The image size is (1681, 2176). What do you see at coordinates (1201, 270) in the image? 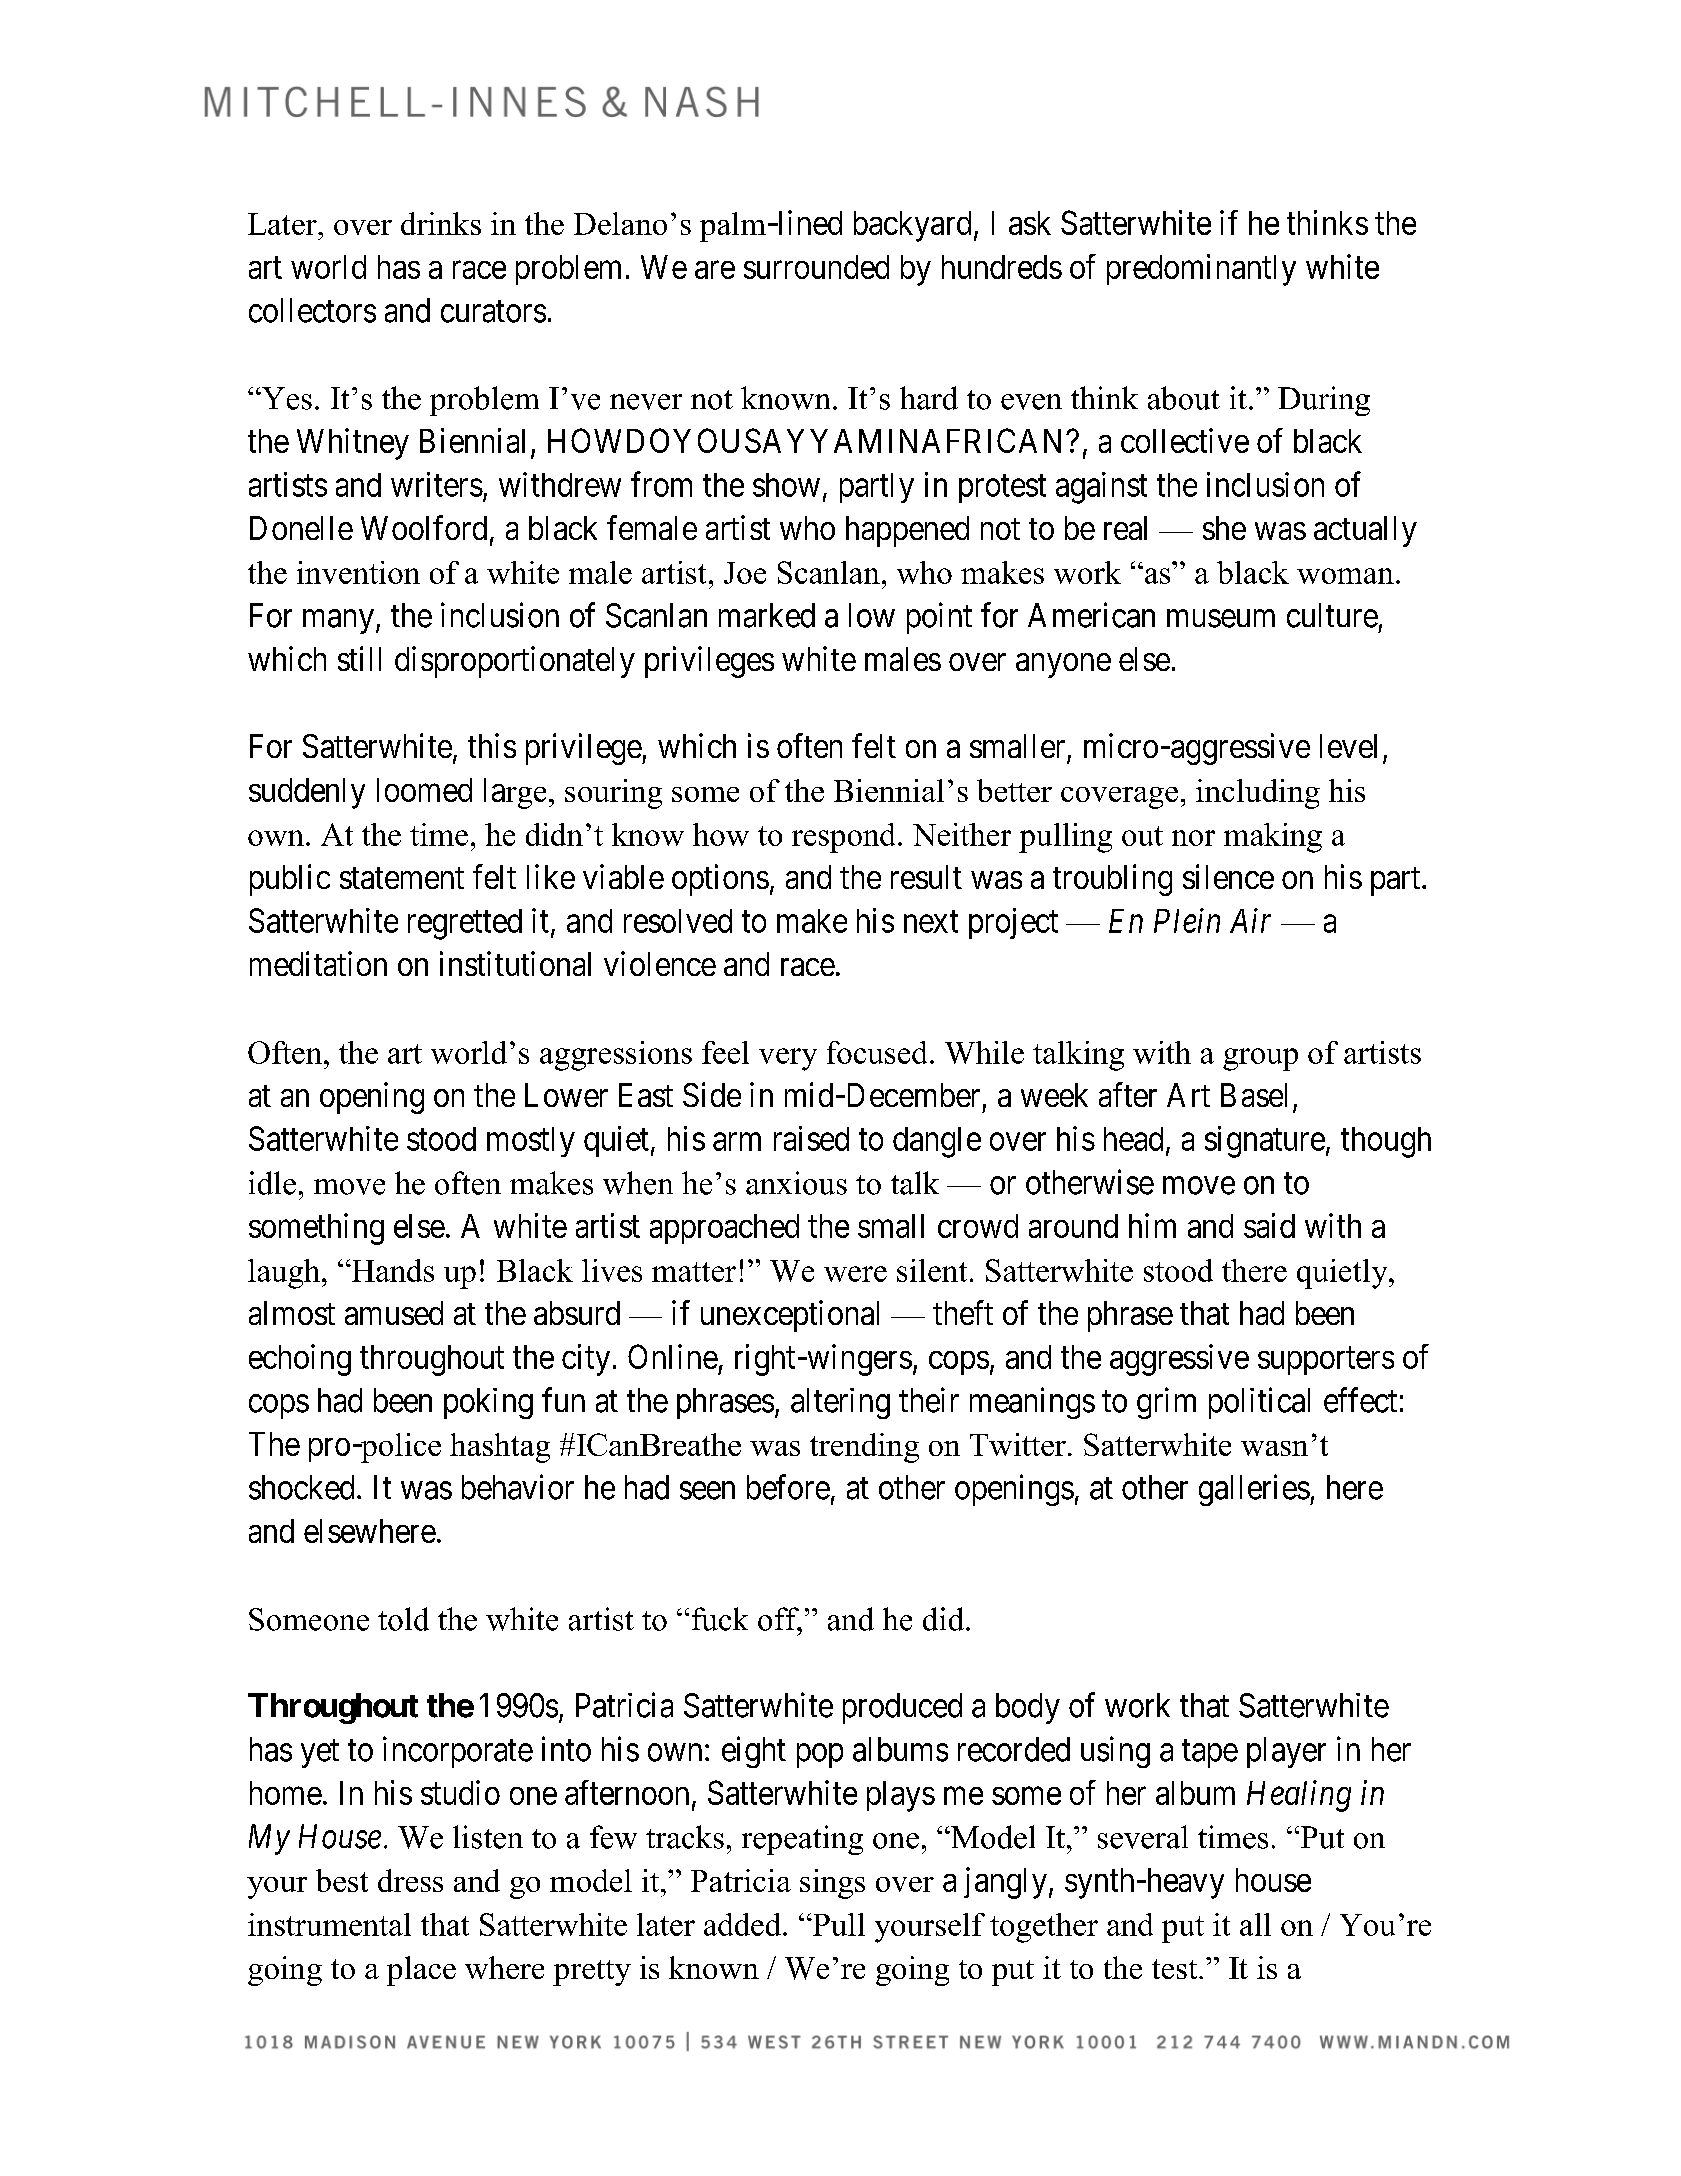
I see `predominantly` at bounding box center [1201, 270].
